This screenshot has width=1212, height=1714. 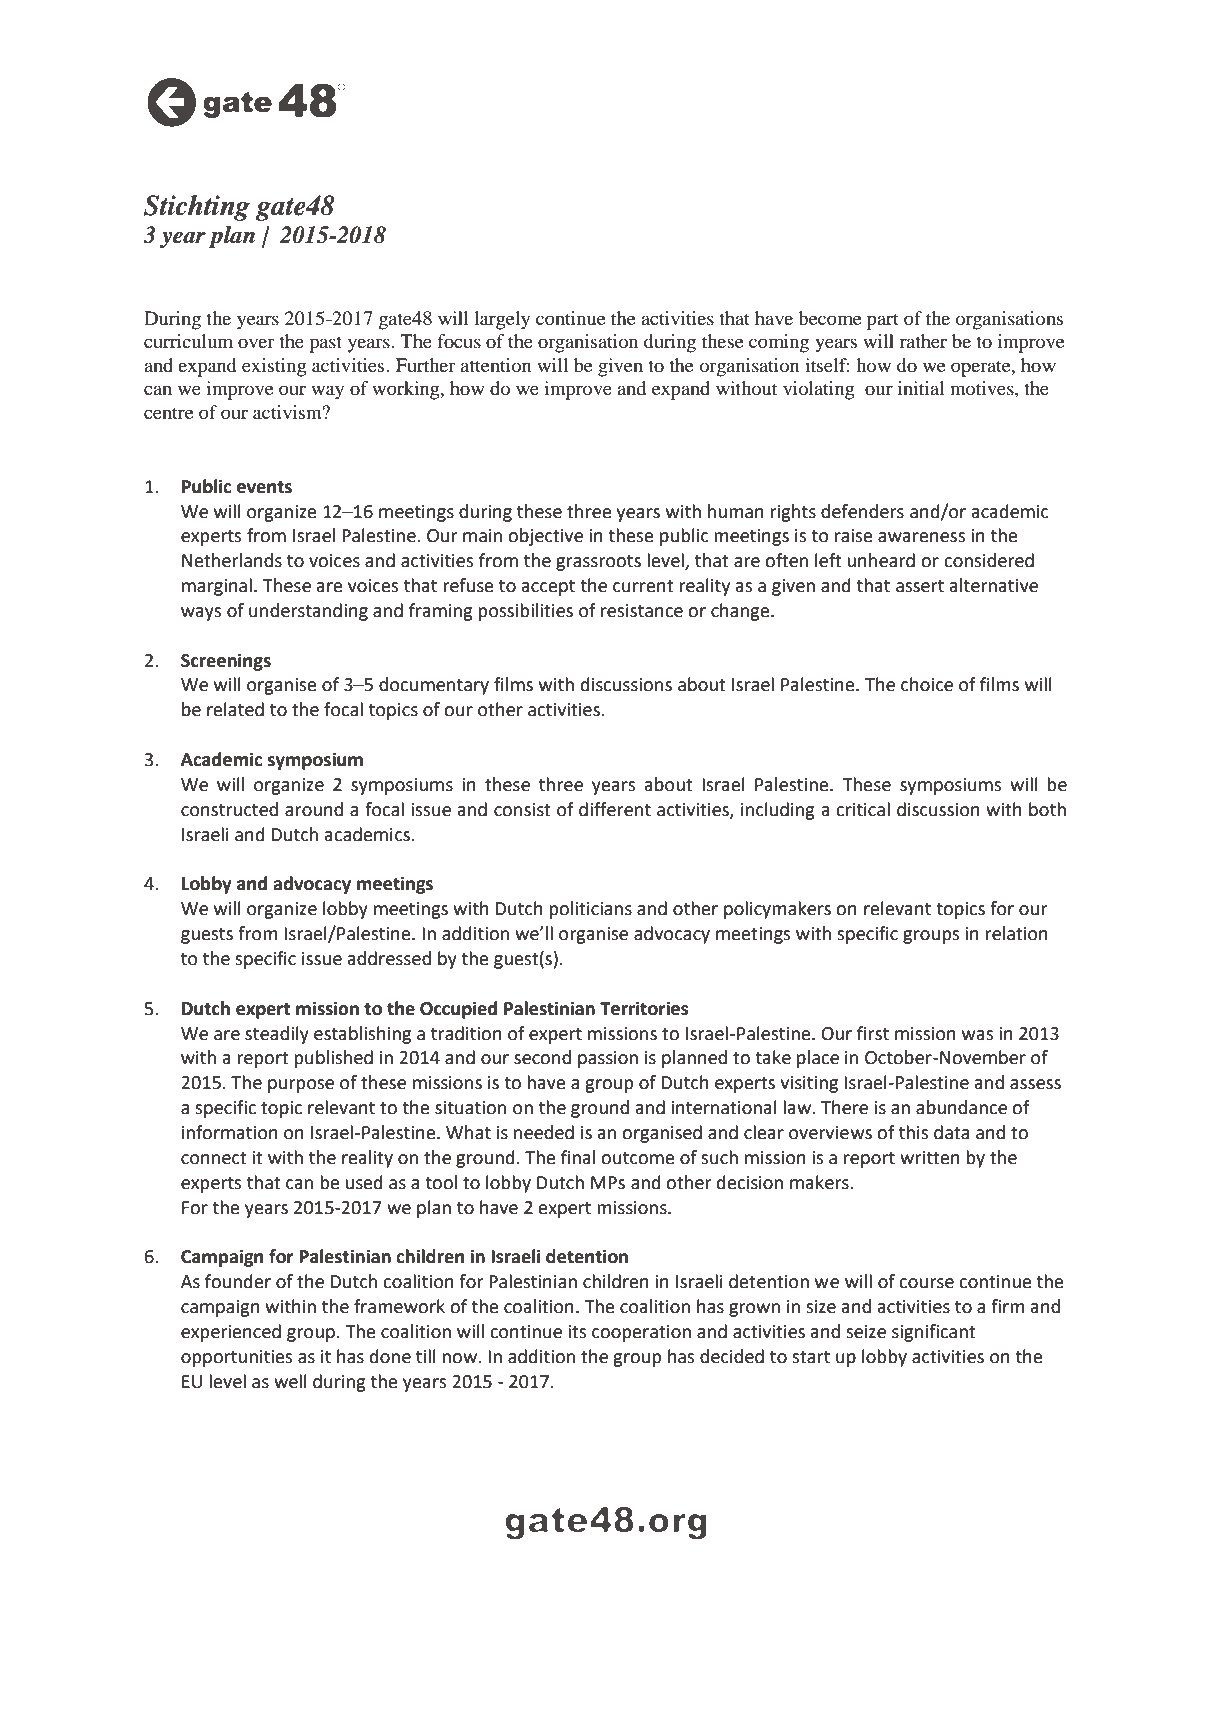 I want to click on final, so click(x=578, y=1157).
